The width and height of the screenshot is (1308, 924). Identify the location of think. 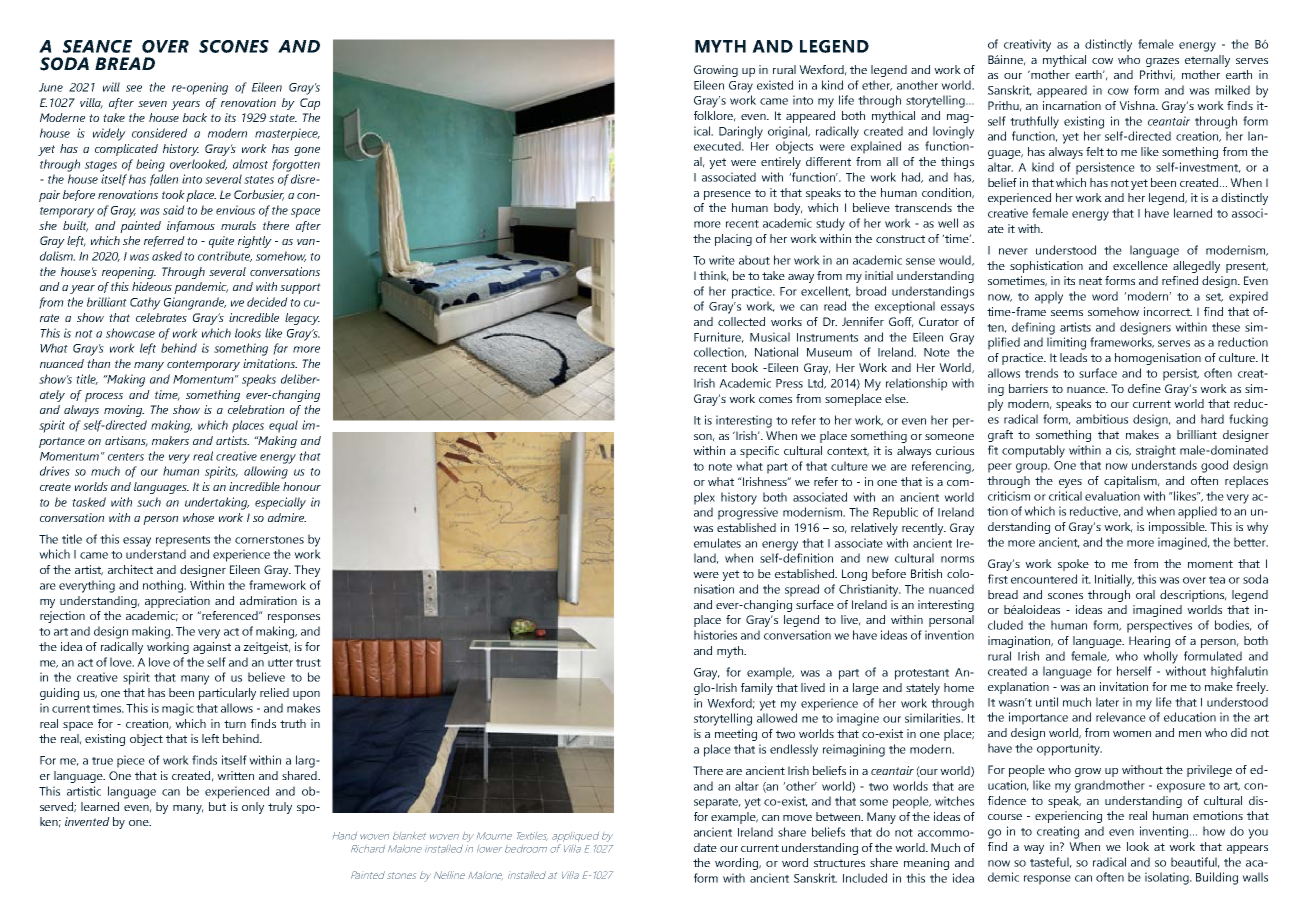
(714, 276).
